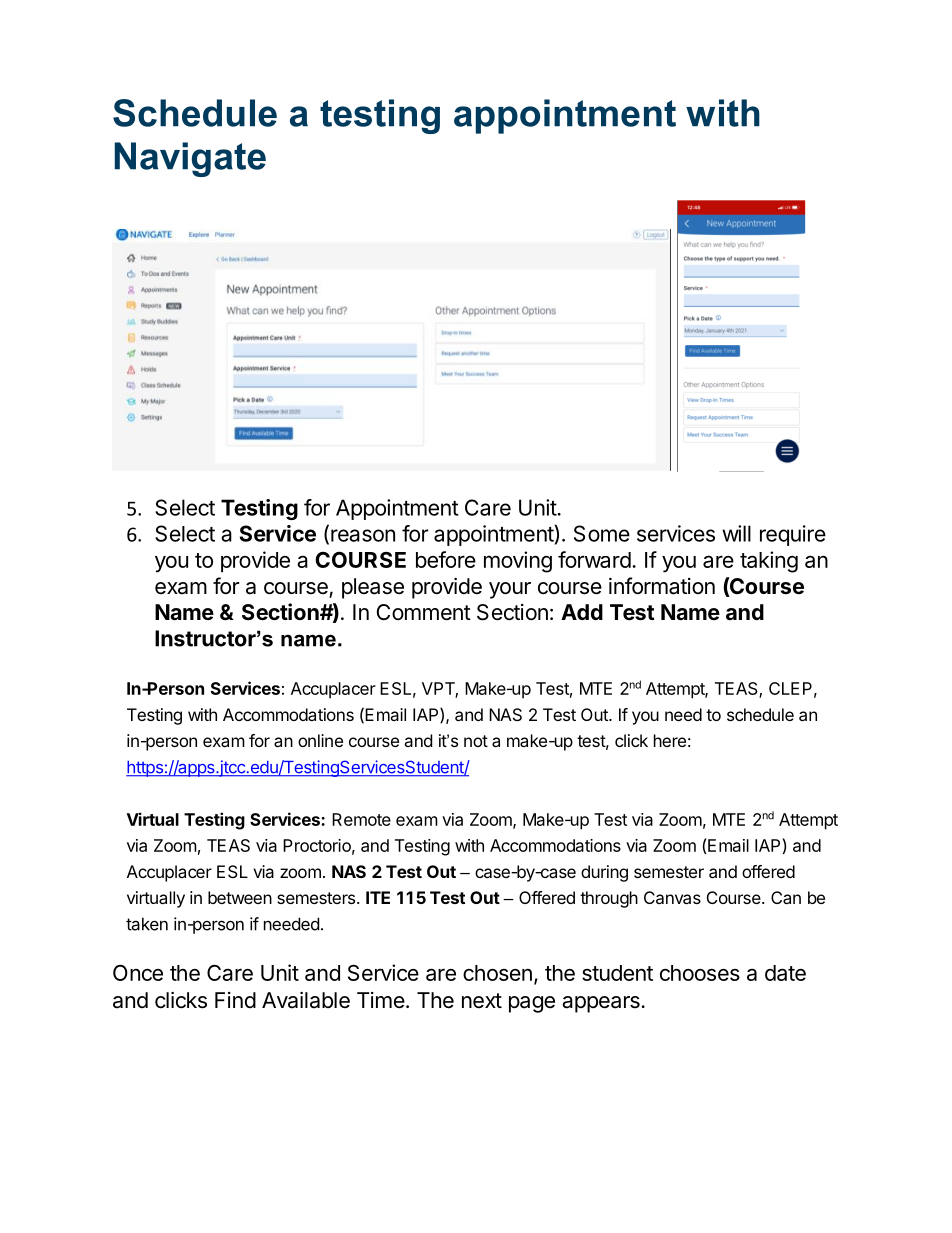  What do you see at coordinates (424, 612) in the screenshot?
I see `Comment` at bounding box center [424, 612].
